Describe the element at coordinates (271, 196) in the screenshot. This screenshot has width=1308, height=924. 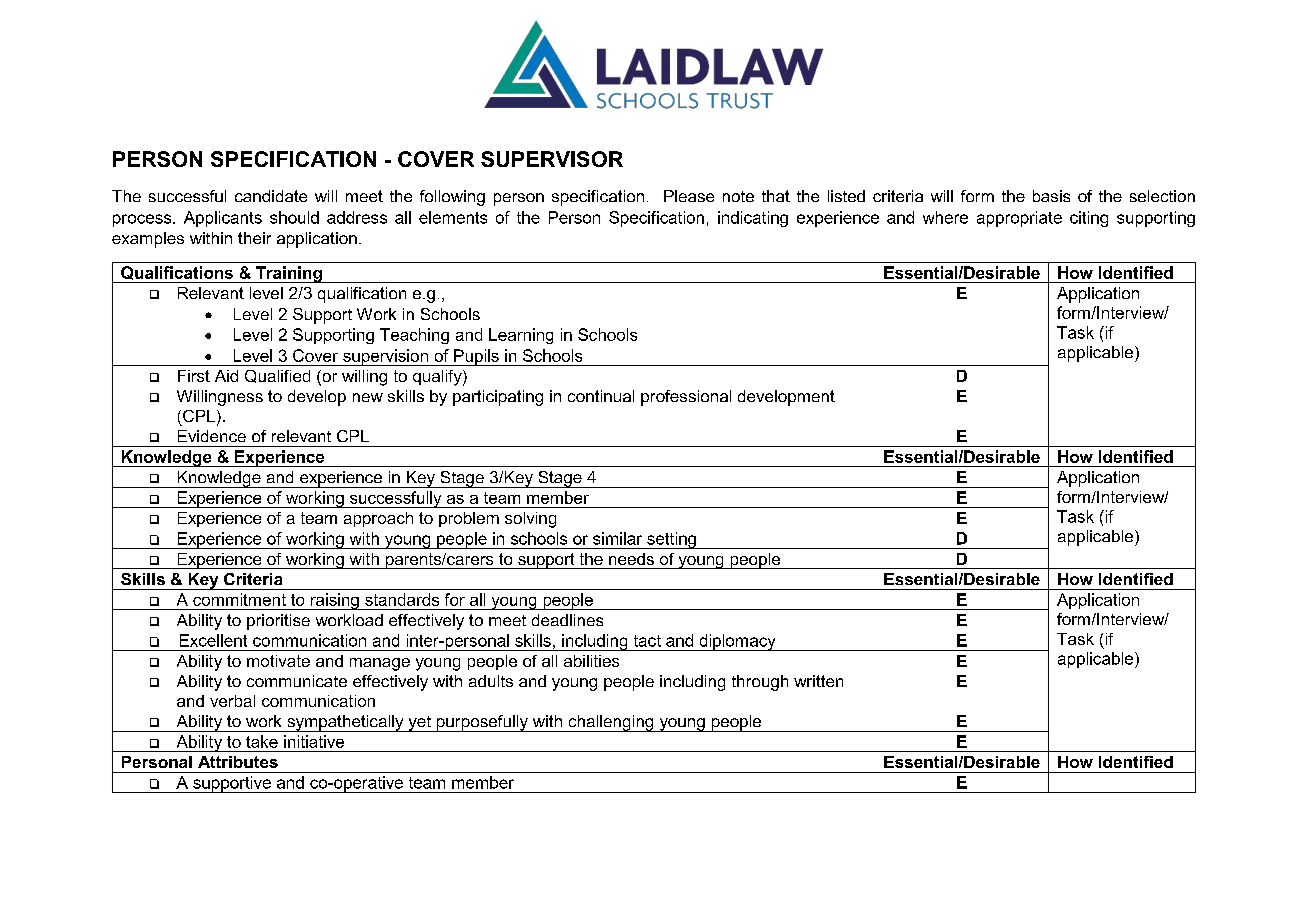
I see `candidate` at that location.
